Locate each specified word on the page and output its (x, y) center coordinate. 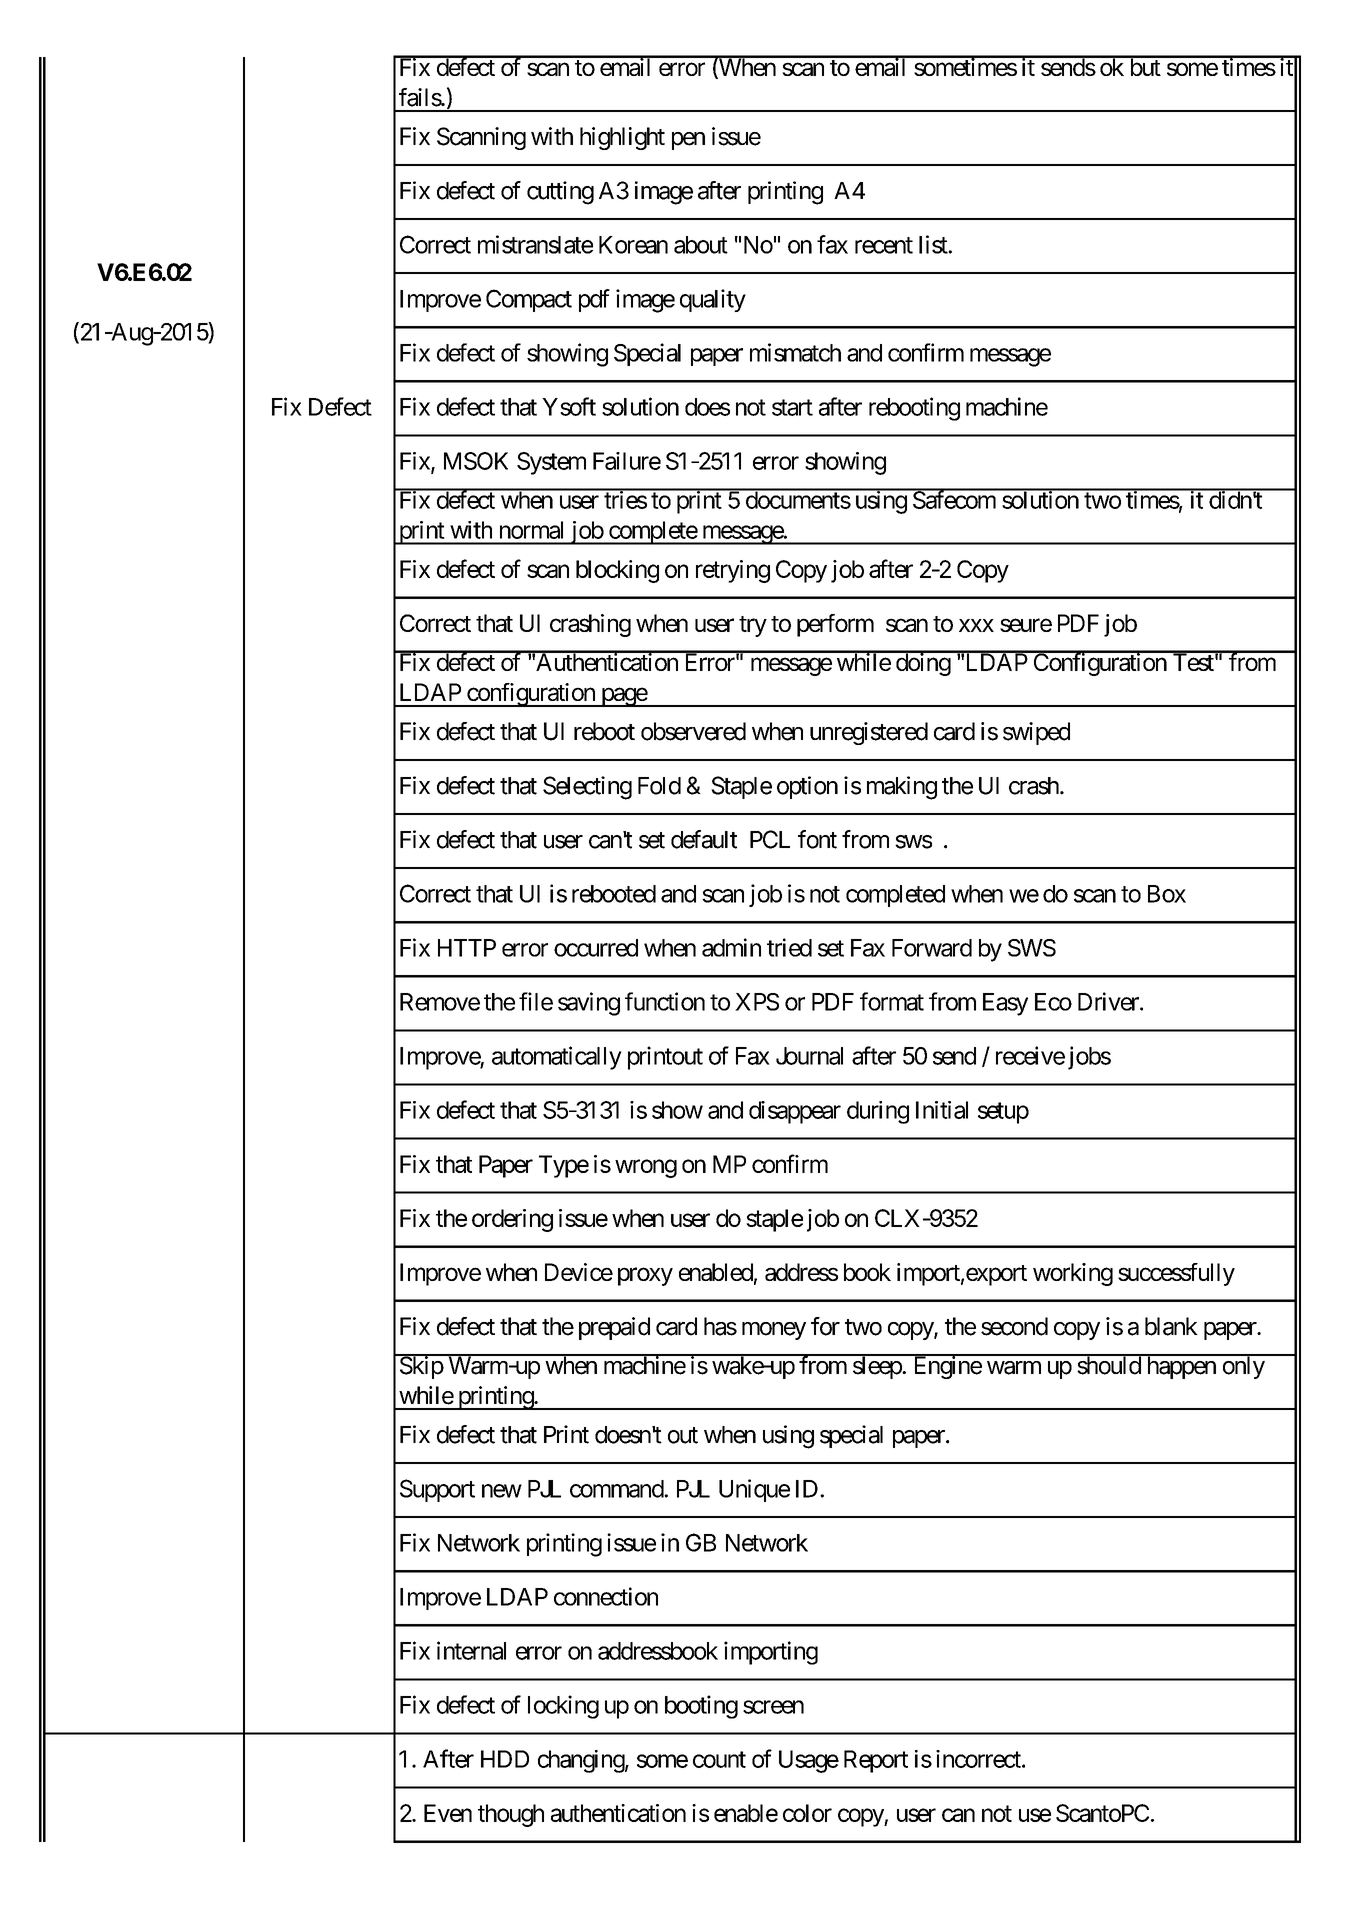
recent (884, 245)
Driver (1109, 1001)
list (934, 244)
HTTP (467, 948)
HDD (505, 1759)
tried (789, 947)
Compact (529, 300)
